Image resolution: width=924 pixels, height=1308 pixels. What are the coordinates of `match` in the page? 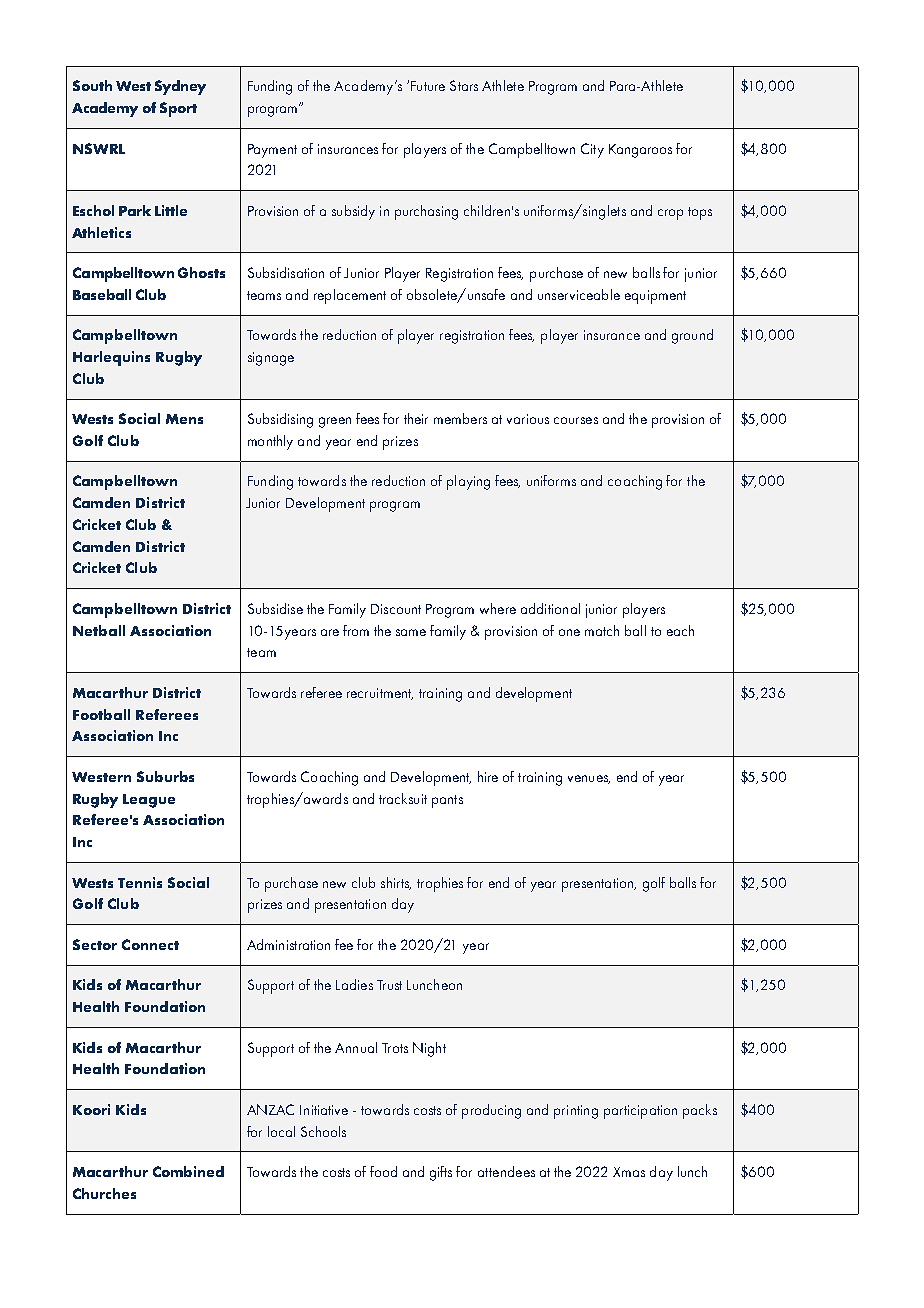 It's located at (602, 630).
